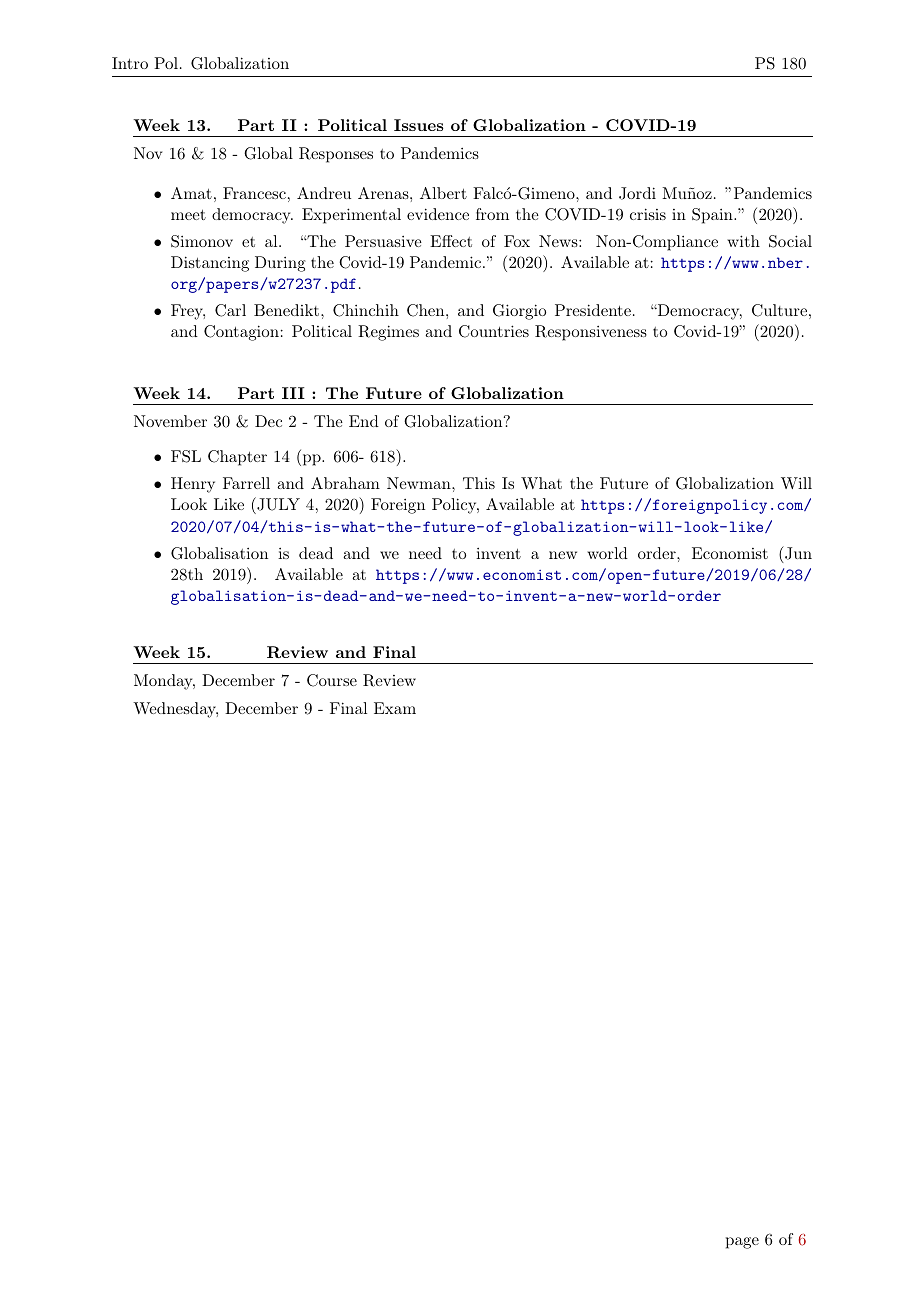 This screenshot has height=1308, width=924. What do you see at coordinates (713, 216) in the screenshot?
I see `Spain` at bounding box center [713, 216].
